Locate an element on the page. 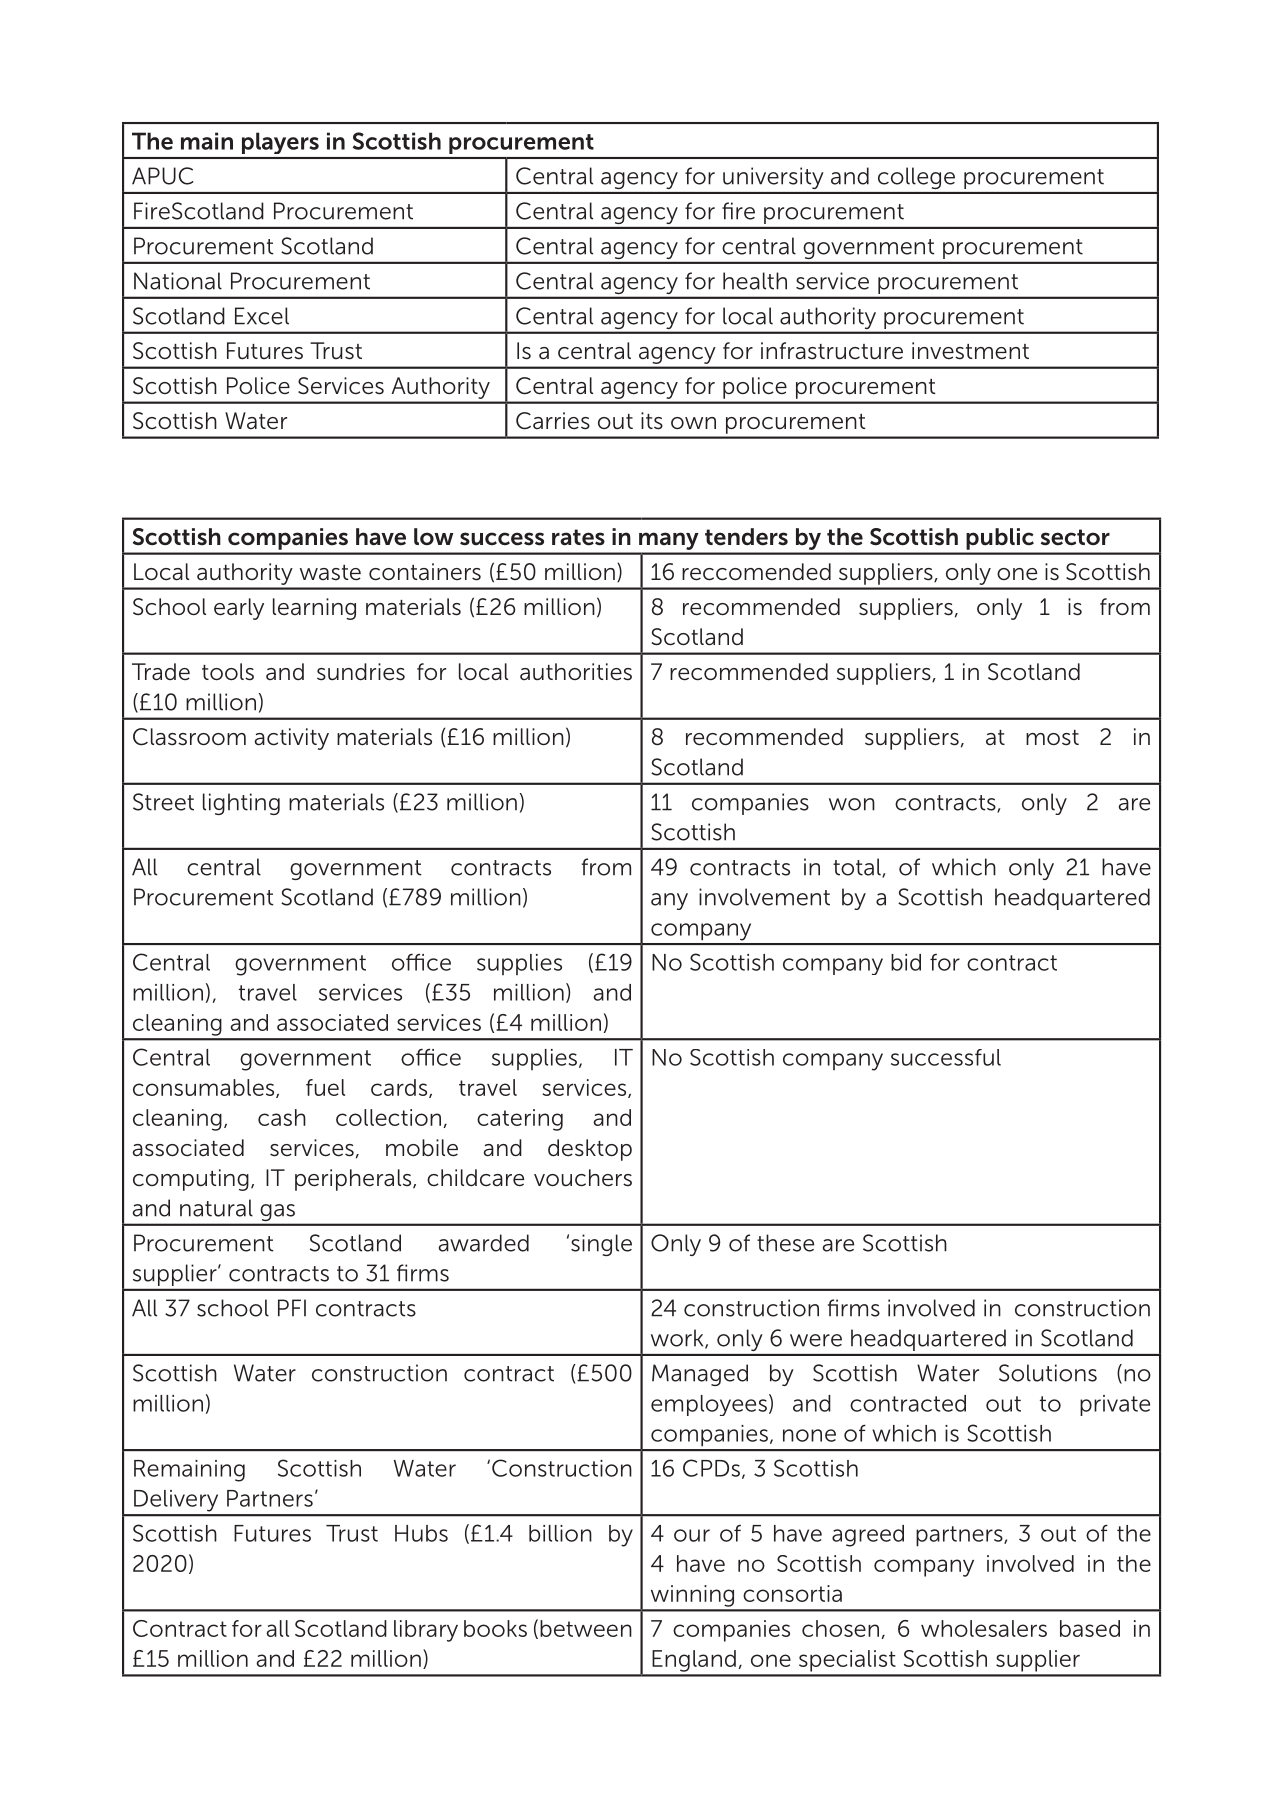  between is located at coordinates (586, 1628).
